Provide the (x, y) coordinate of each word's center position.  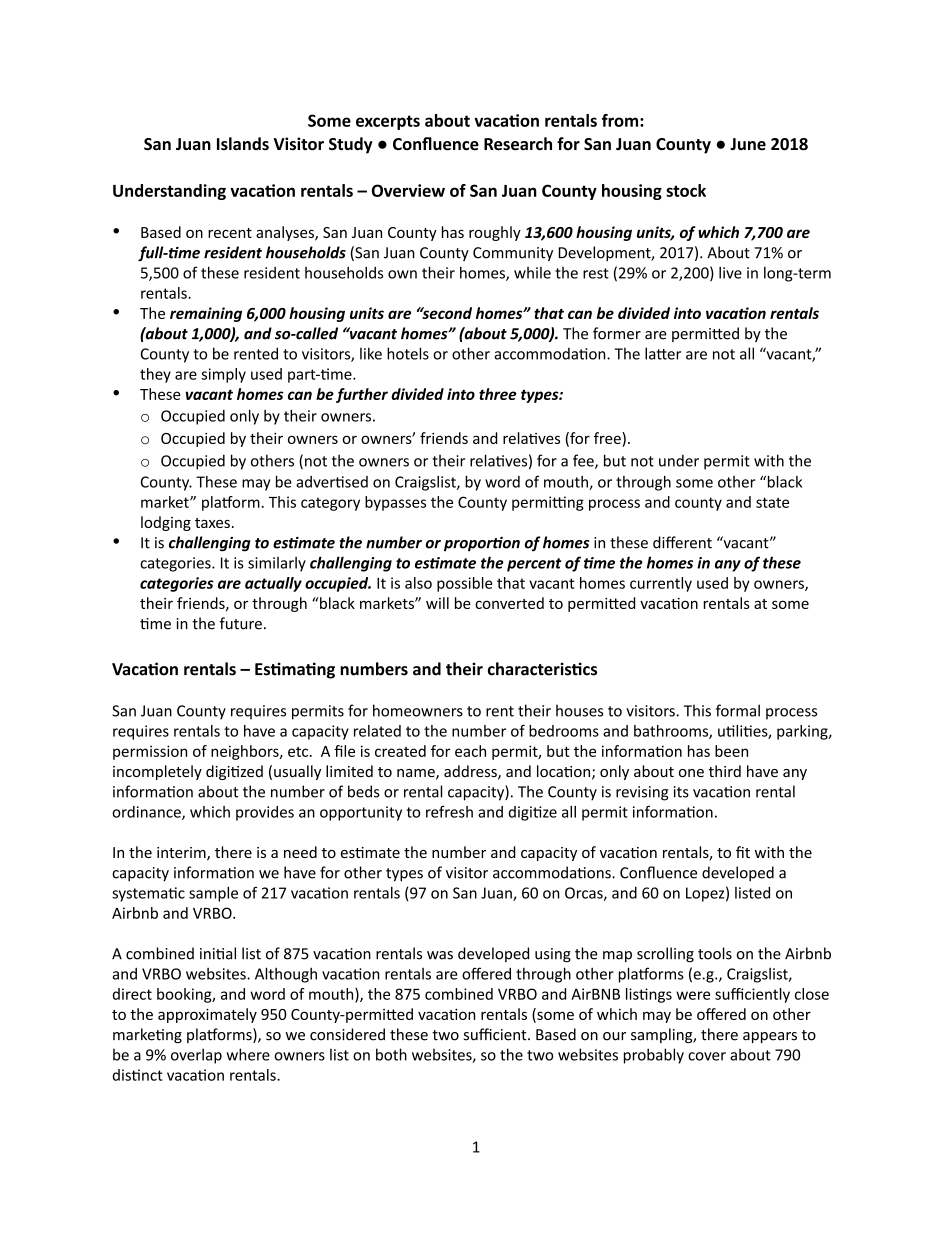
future (241, 623)
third (725, 771)
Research (518, 144)
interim (182, 854)
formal (738, 710)
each (470, 751)
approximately (207, 1015)
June (748, 144)
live (730, 272)
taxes (212, 523)
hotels (408, 353)
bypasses (395, 503)
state (772, 502)
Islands (243, 144)
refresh (449, 812)
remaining (206, 314)
